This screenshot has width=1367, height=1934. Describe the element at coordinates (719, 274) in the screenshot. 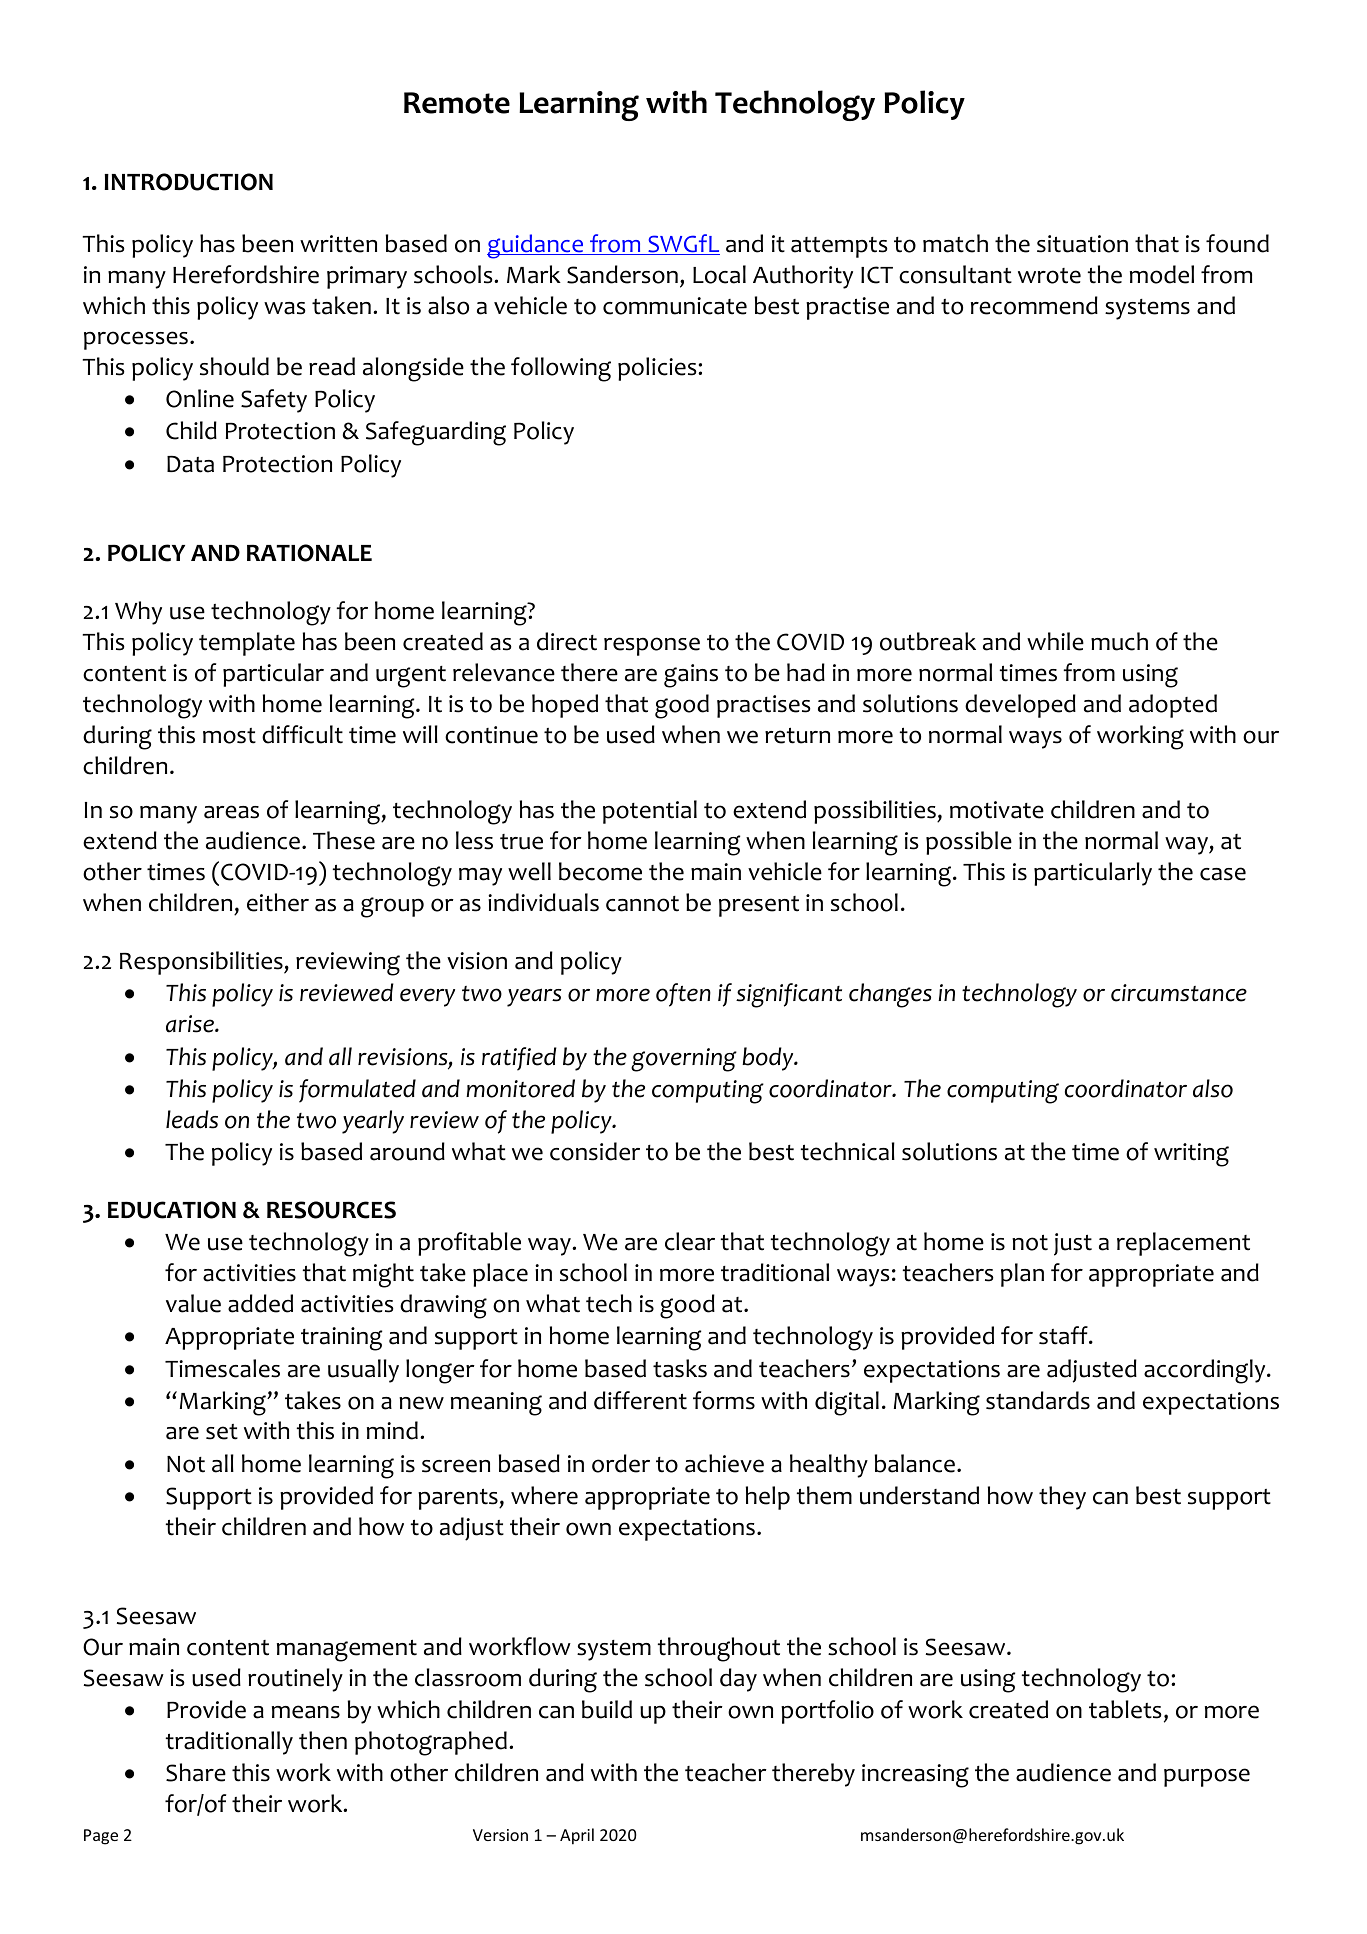

I see `Local` at that location.
